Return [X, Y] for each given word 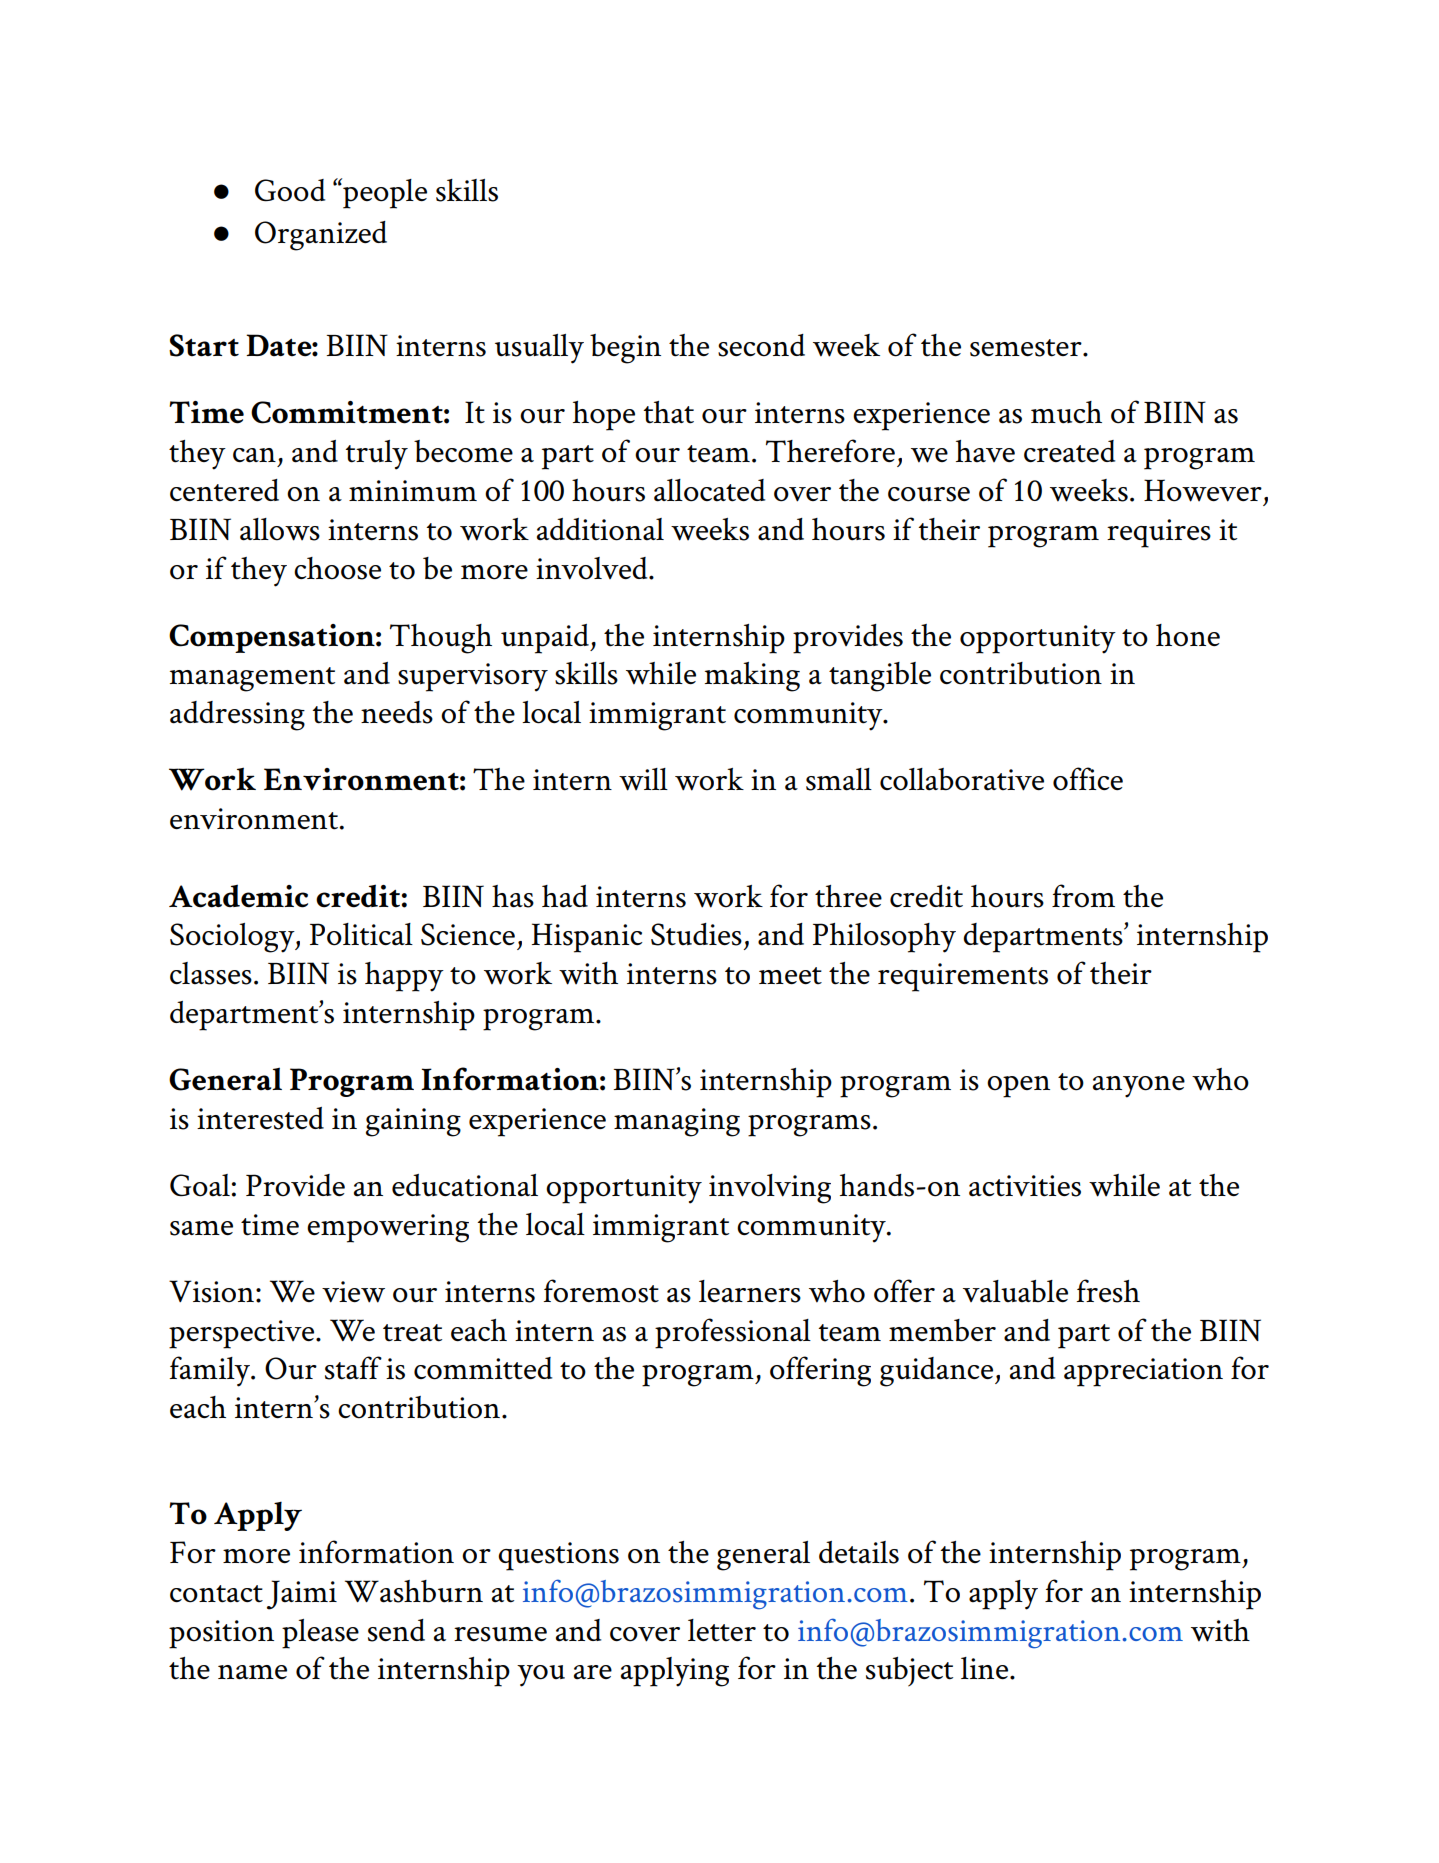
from [1083, 896]
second [761, 345]
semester [1027, 348]
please [320, 1634]
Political [361, 934]
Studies [696, 934]
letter [722, 1630]
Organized [321, 236]
